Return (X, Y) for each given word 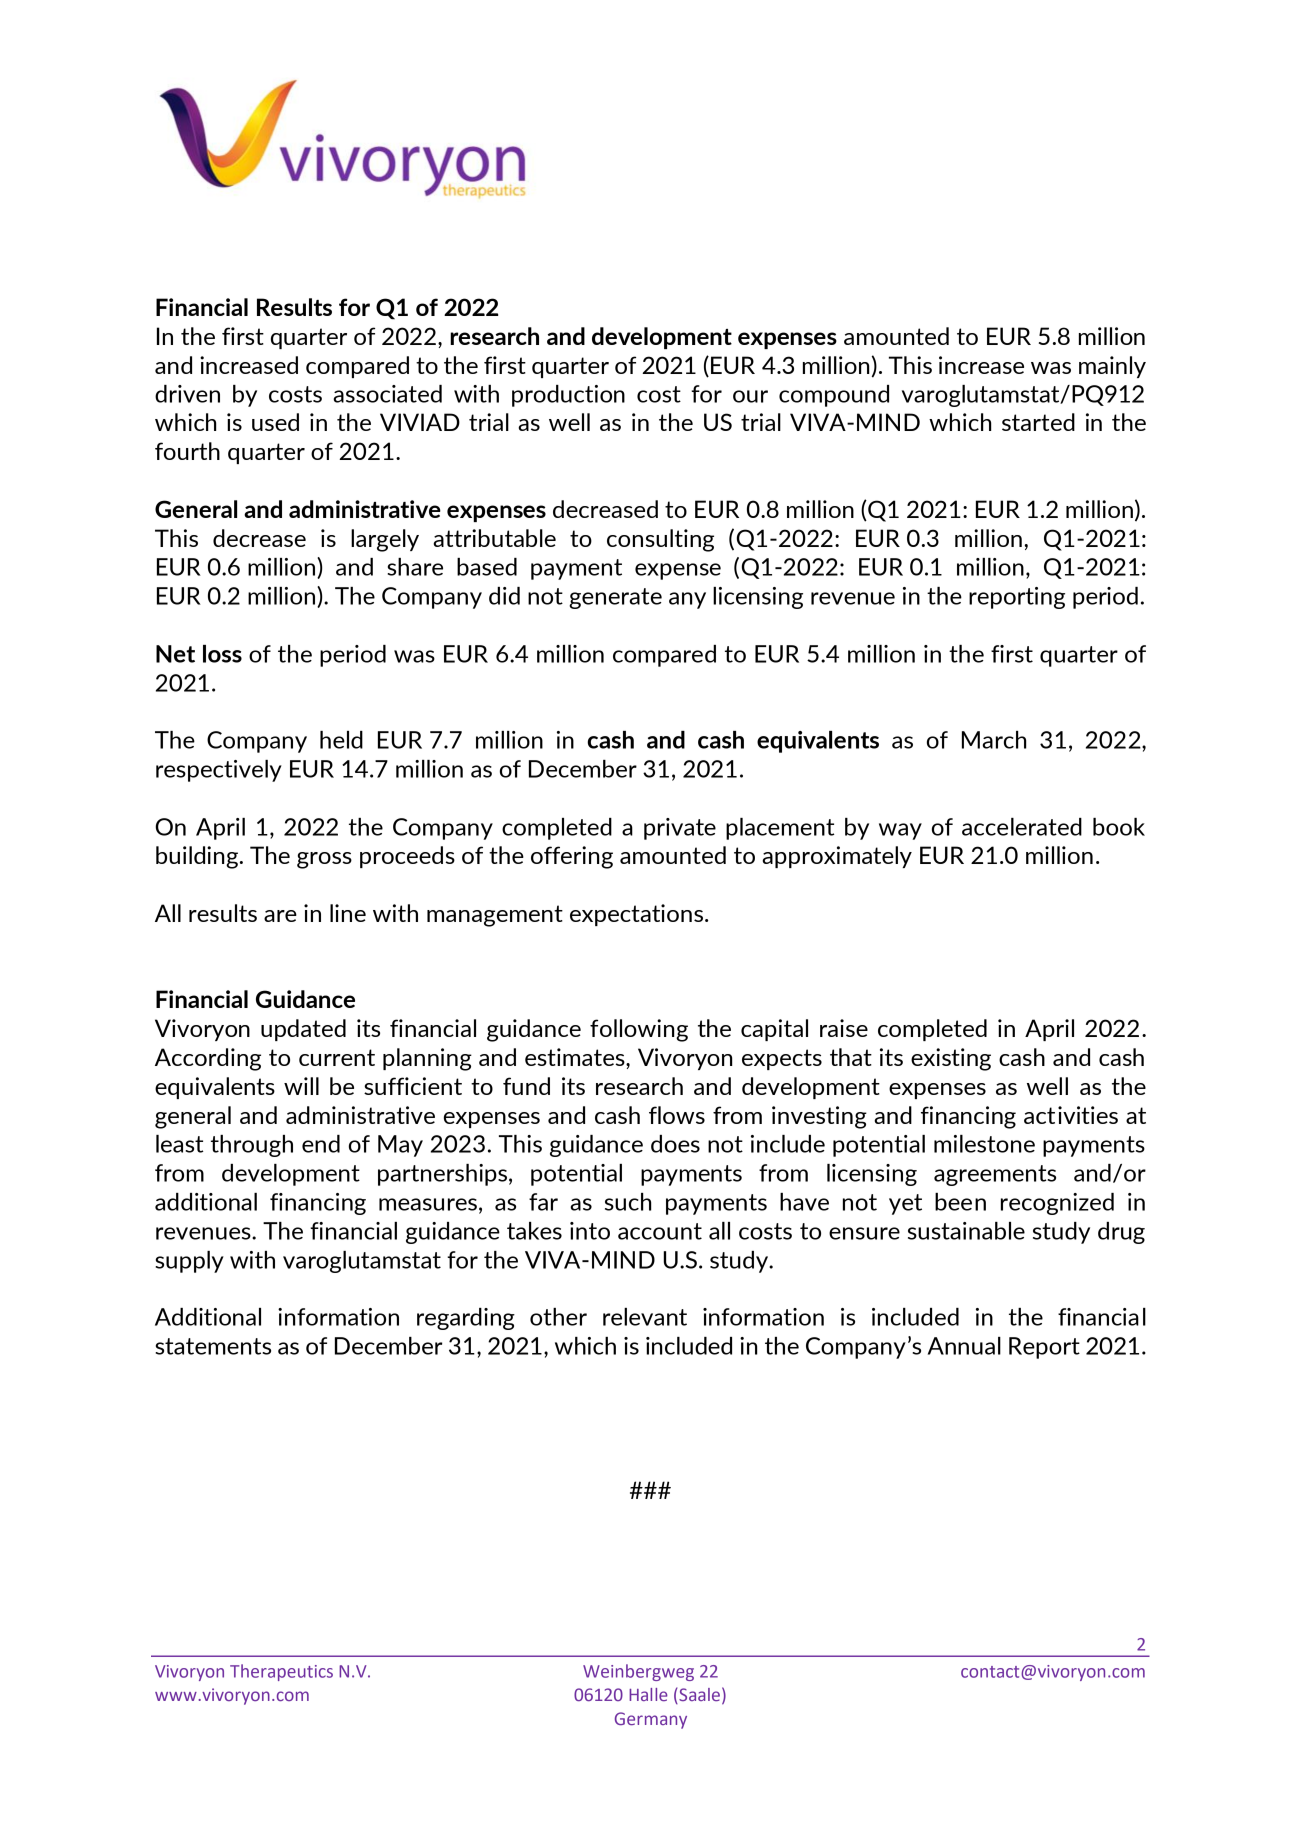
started (1038, 422)
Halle (648, 1694)
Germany (651, 1720)
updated (303, 1030)
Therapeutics (281, 1672)
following (639, 1030)
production (568, 396)
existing (951, 1059)
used (275, 422)
